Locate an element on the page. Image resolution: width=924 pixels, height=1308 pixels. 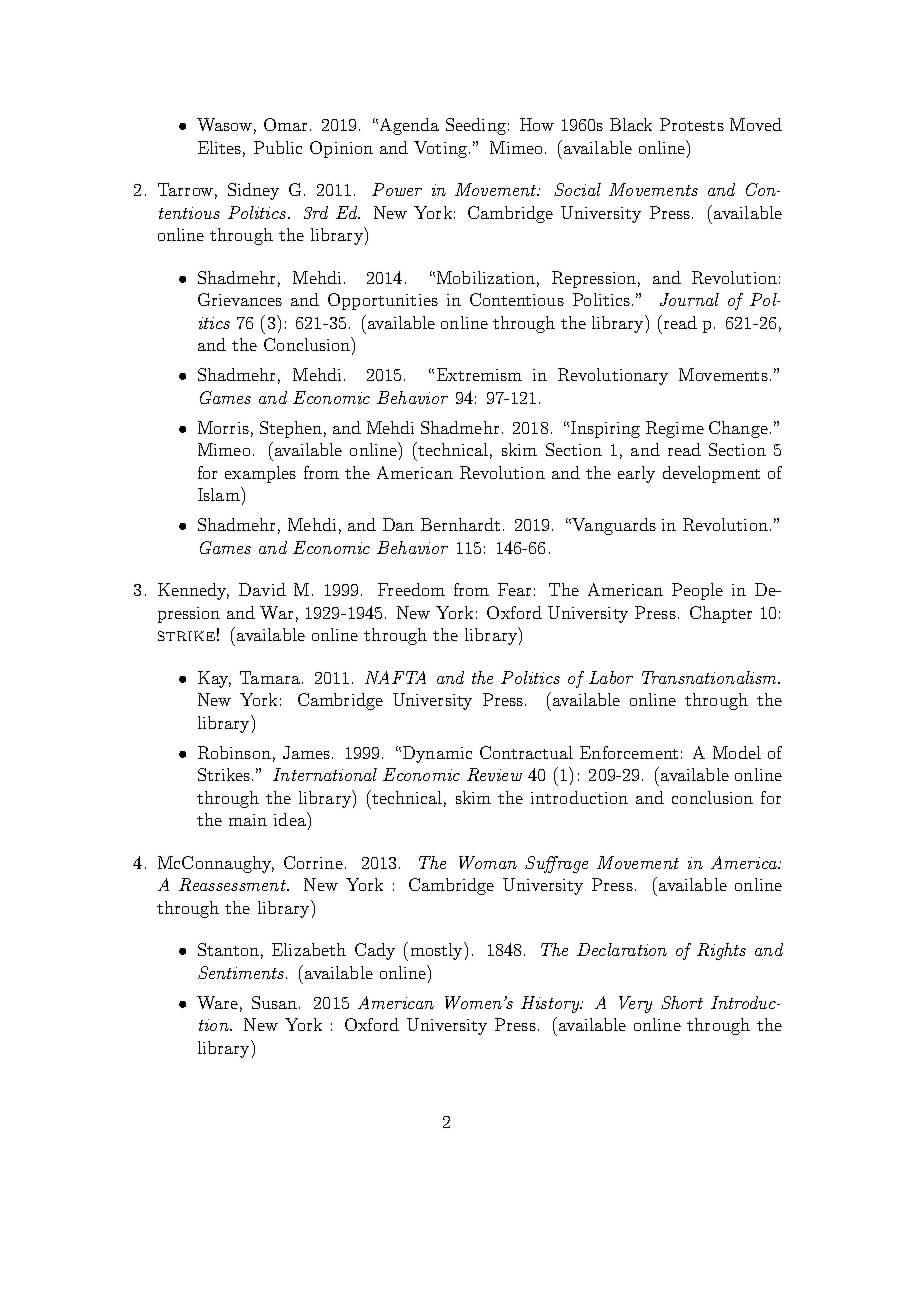
Dynamic is located at coordinates (437, 754).
